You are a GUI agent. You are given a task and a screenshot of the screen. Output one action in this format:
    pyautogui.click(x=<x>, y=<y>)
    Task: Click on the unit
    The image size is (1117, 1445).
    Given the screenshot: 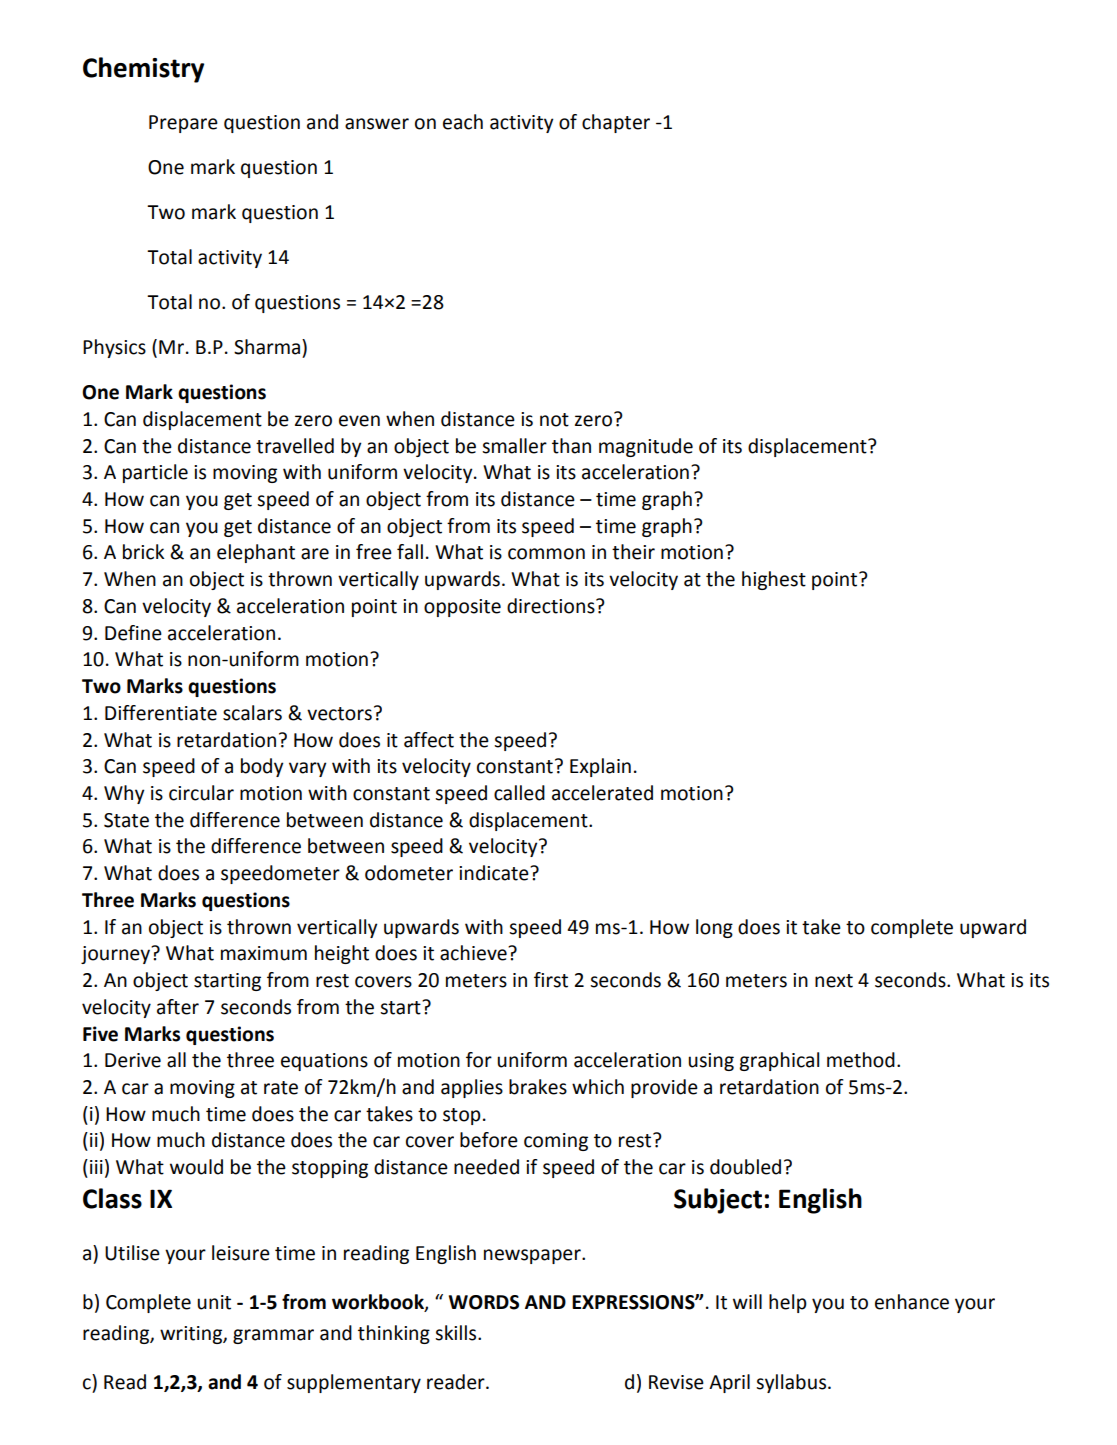 What is the action you would take?
    pyautogui.click(x=214, y=1302)
